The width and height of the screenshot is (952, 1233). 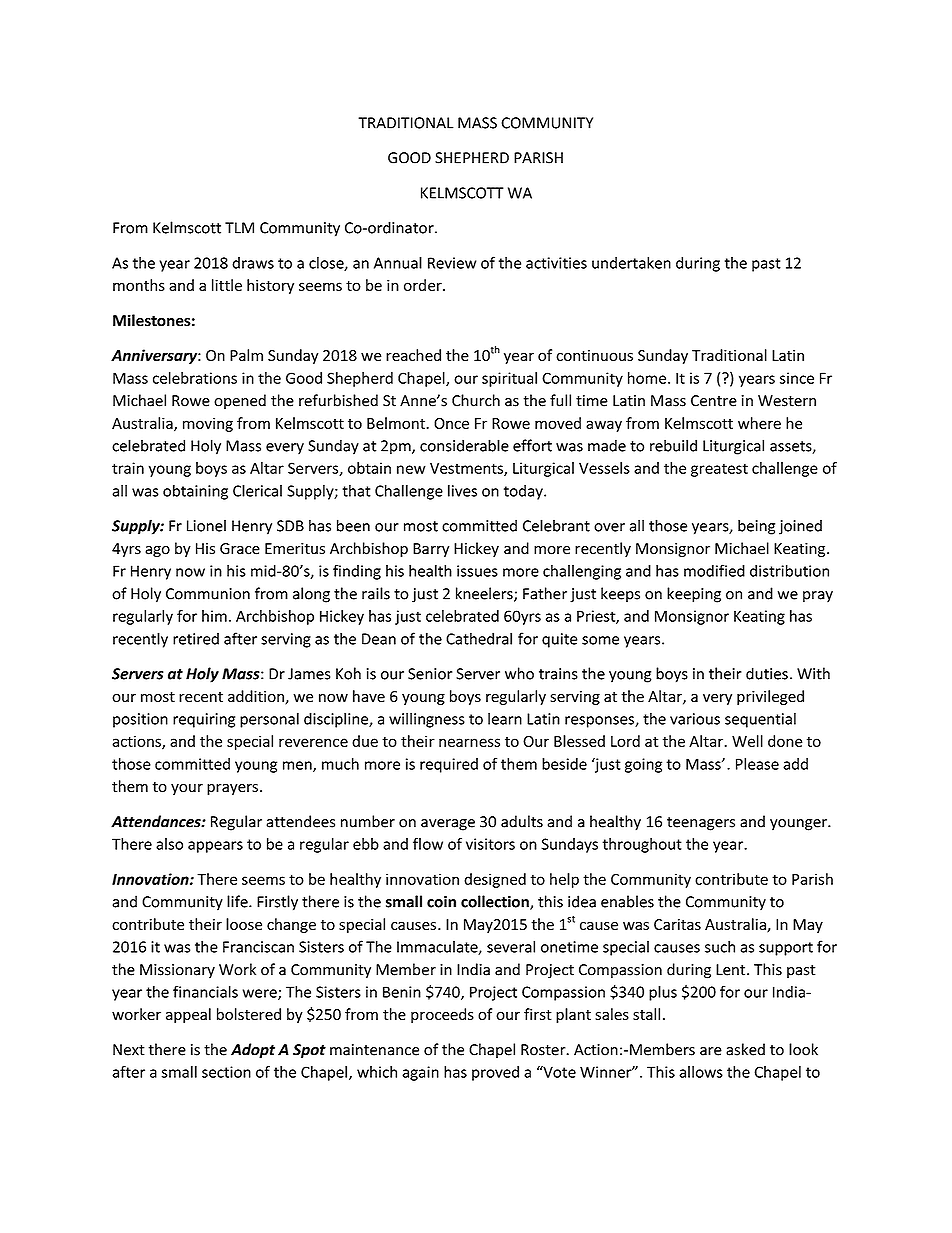 What do you see at coordinates (745, 1049) in the screenshot?
I see `asked` at bounding box center [745, 1049].
